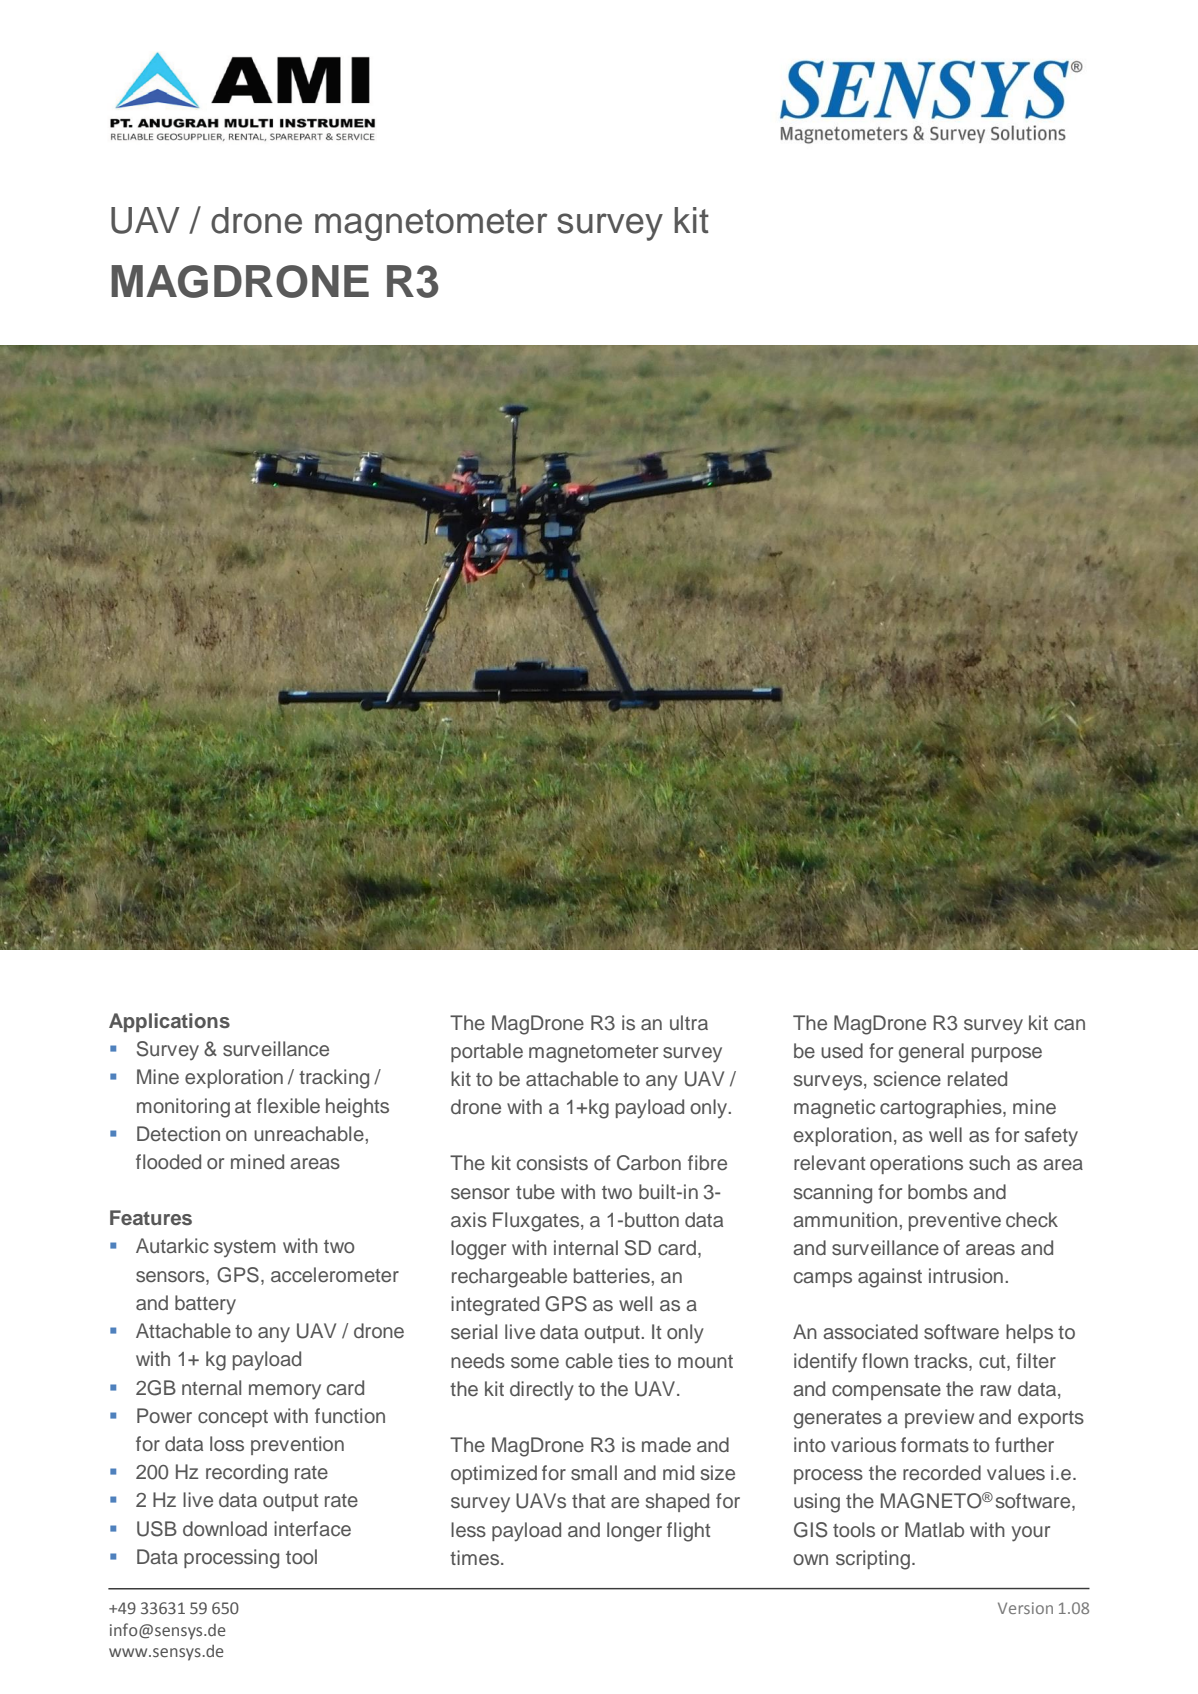 The height and width of the page is (1694, 1198). I want to click on bombs, so click(938, 1192).
